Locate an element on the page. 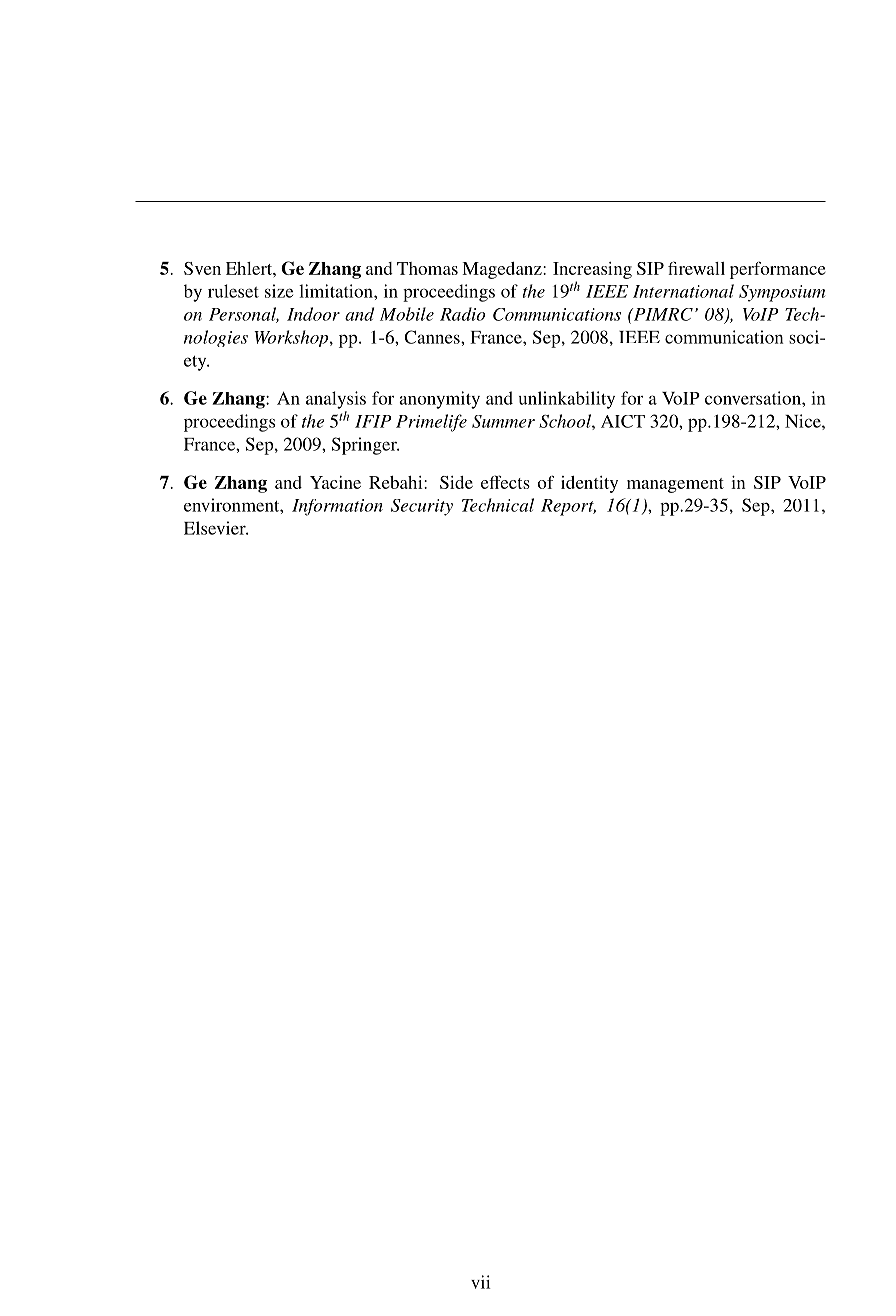 The height and width of the image is (1316, 896). Security is located at coordinates (422, 507).
